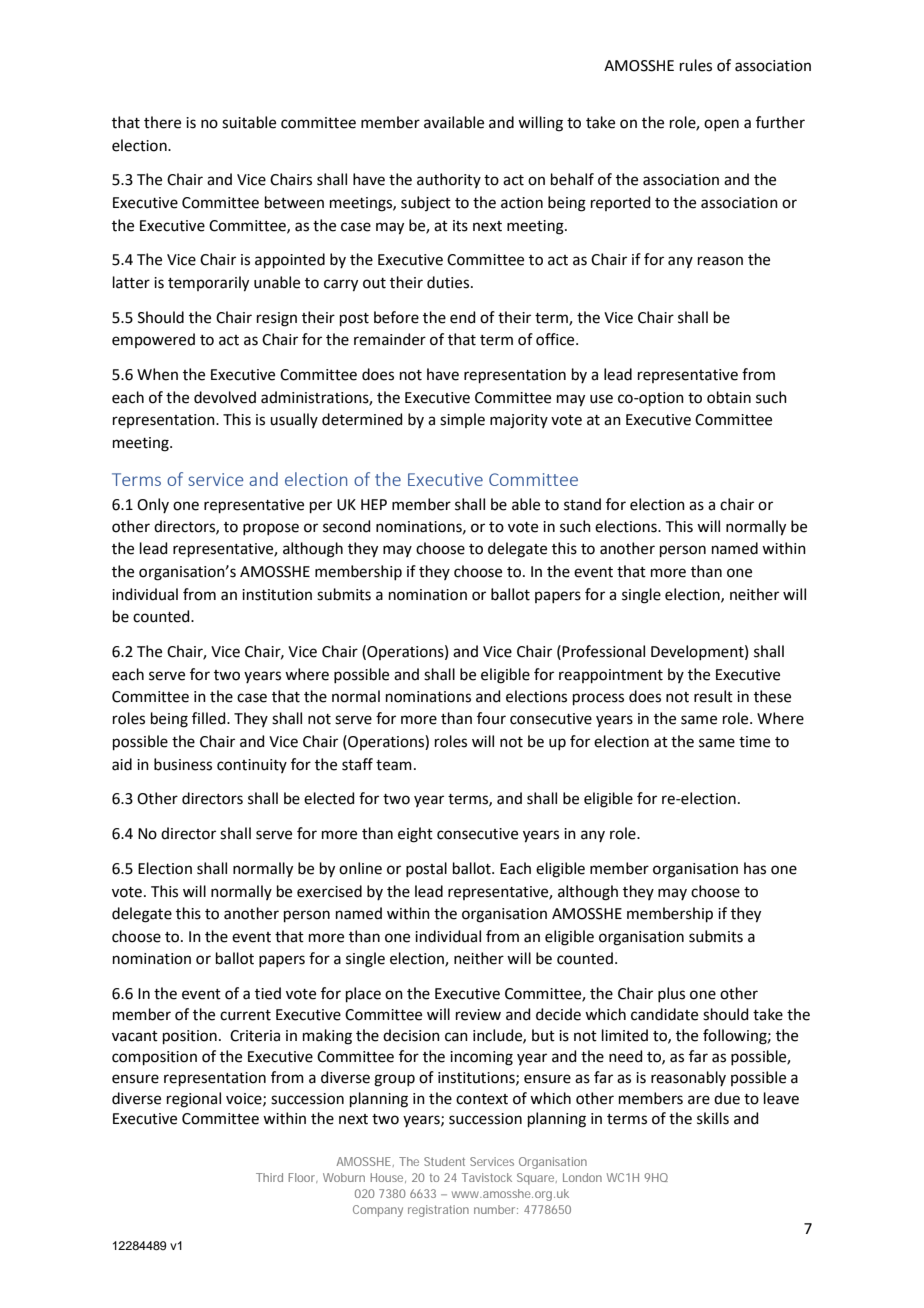 The image size is (924, 1308). What do you see at coordinates (162, 122) in the screenshot?
I see `there` at bounding box center [162, 122].
